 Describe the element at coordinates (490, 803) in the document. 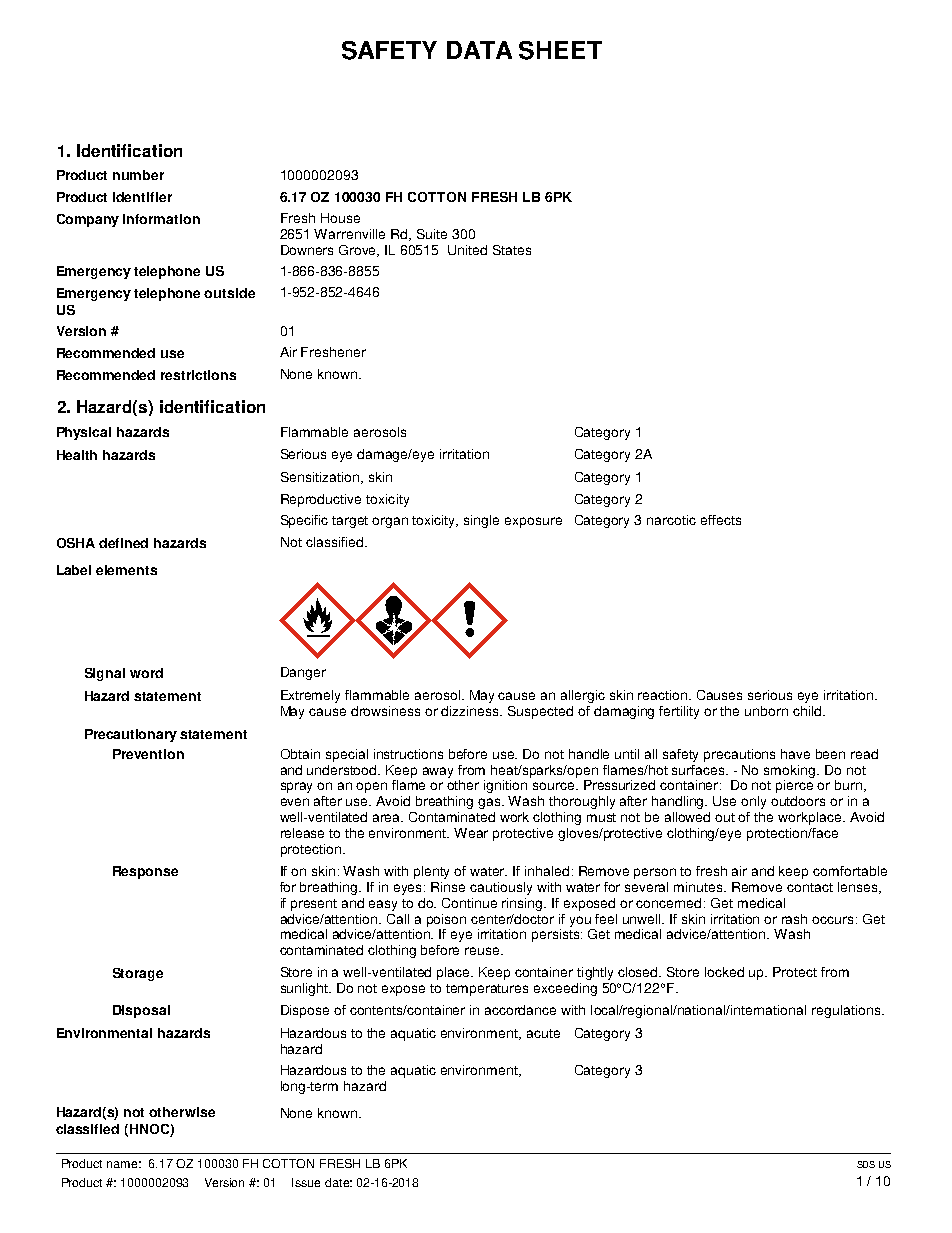

I see `gas` at that location.
